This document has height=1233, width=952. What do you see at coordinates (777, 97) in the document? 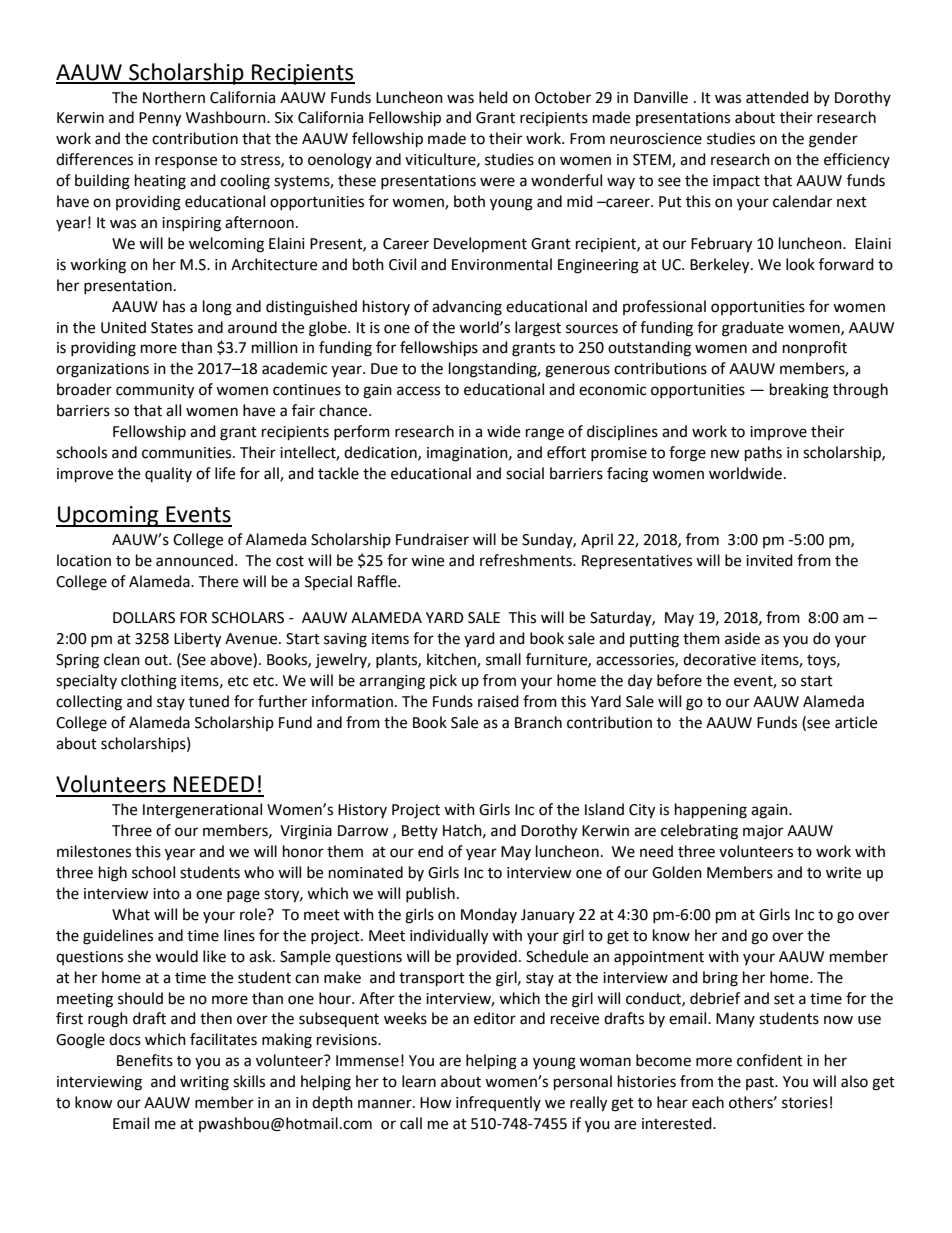
I see `attended` at bounding box center [777, 97].
